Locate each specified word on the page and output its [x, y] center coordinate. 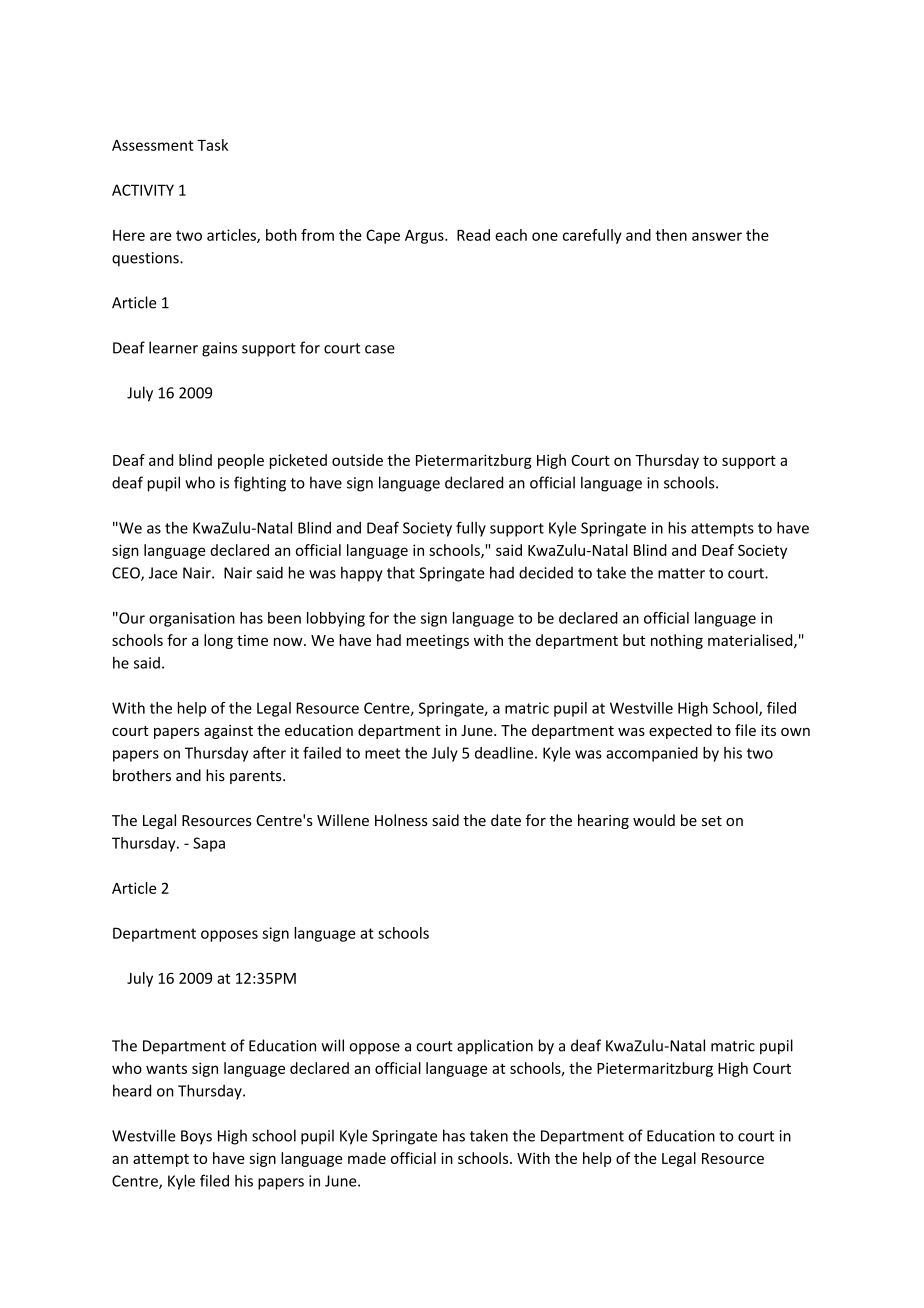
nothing [677, 641]
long [218, 641]
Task [212, 145]
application [495, 1047]
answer [717, 236]
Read [473, 235]
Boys [196, 1137]
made [367, 1158]
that [401, 572]
